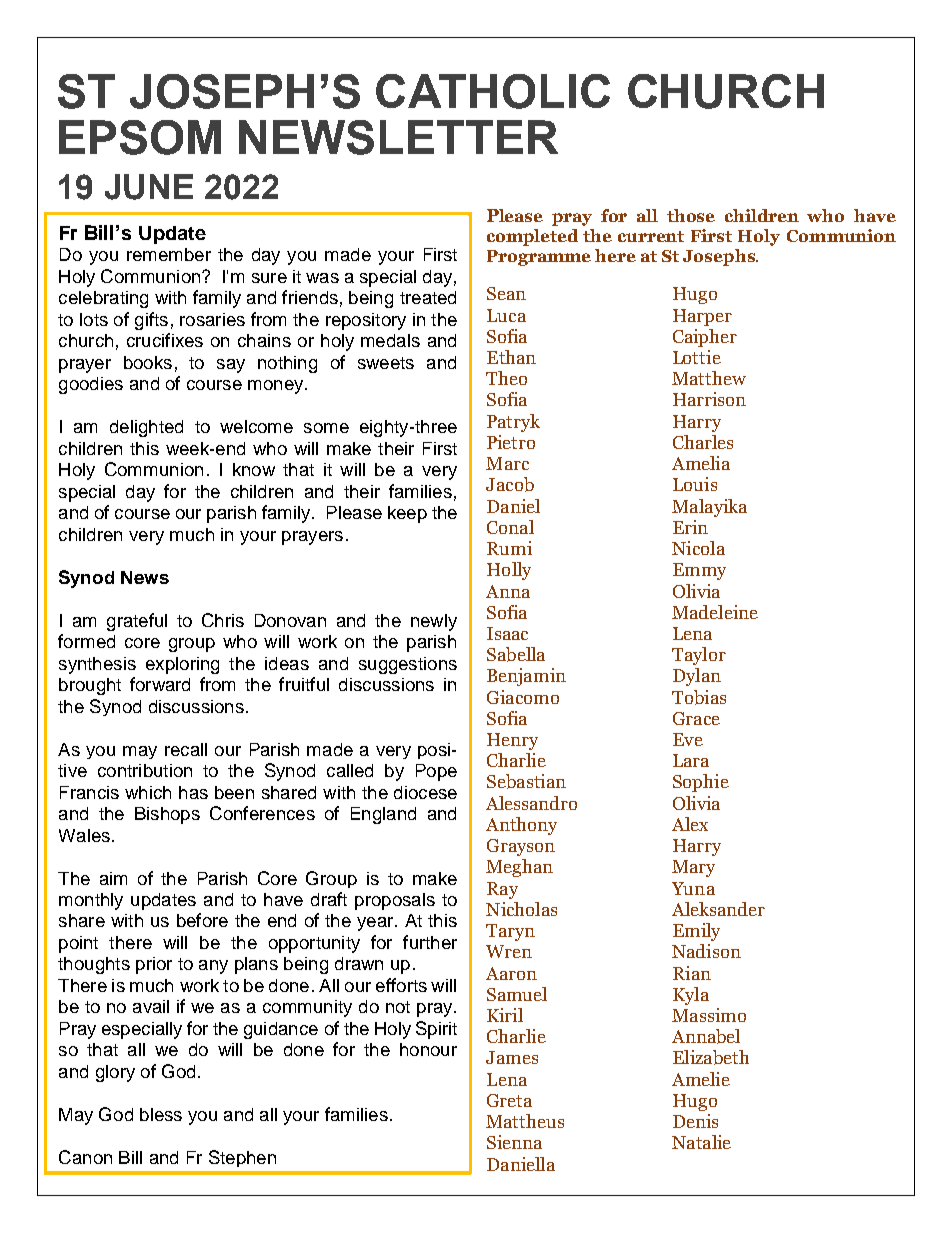 The height and width of the document is (1233, 952). Describe the element at coordinates (691, 215) in the document. I see `those` at that location.
